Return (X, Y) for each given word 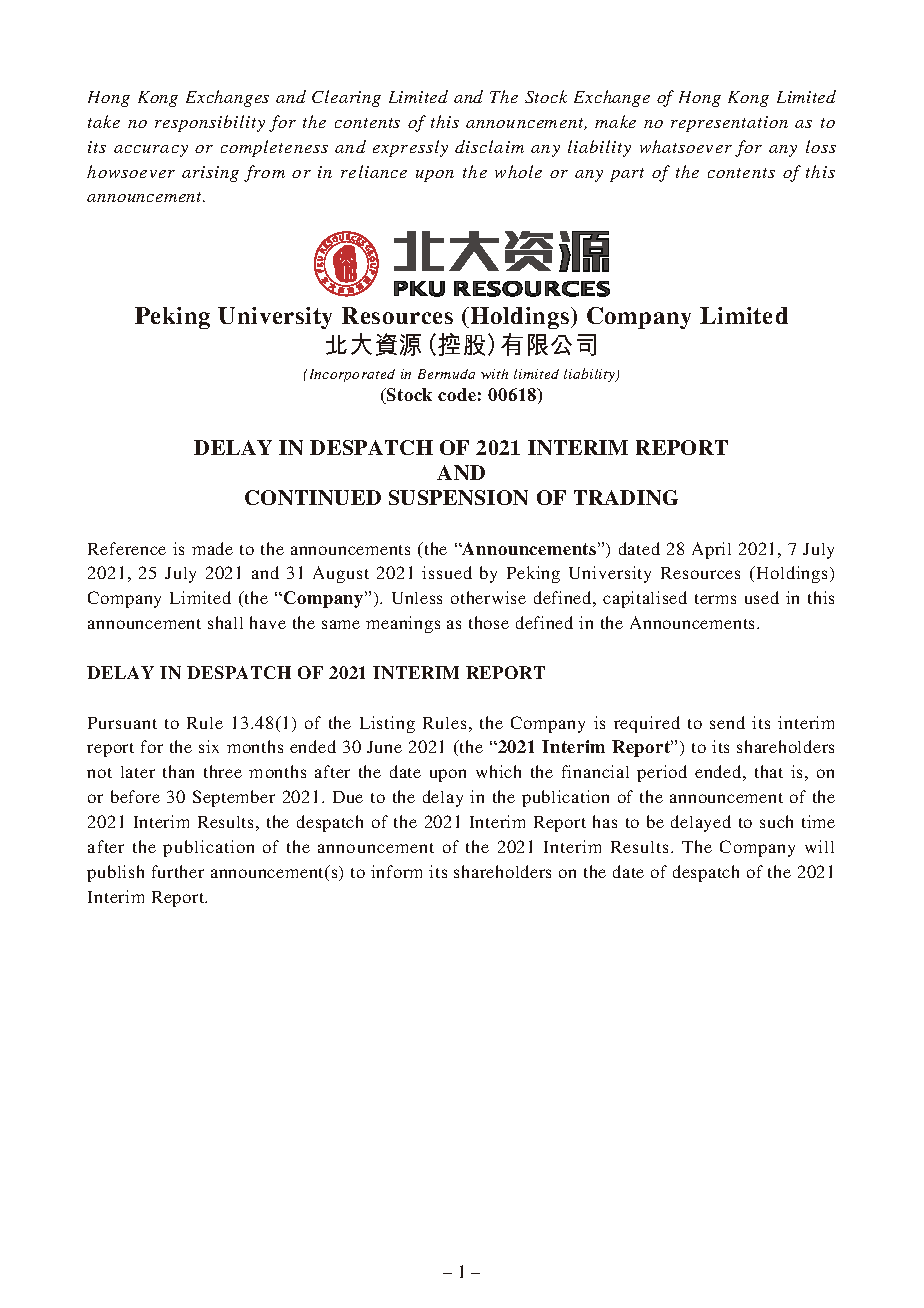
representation (729, 124)
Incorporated (352, 375)
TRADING (626, 497)
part (627, 175)
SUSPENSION (458, 497)
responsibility (210, 123)
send (727, 722)
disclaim (489, 146)
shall (225, 622)
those (489, 622)
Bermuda (446, 374)
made (212, 548)
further (178, 871)
